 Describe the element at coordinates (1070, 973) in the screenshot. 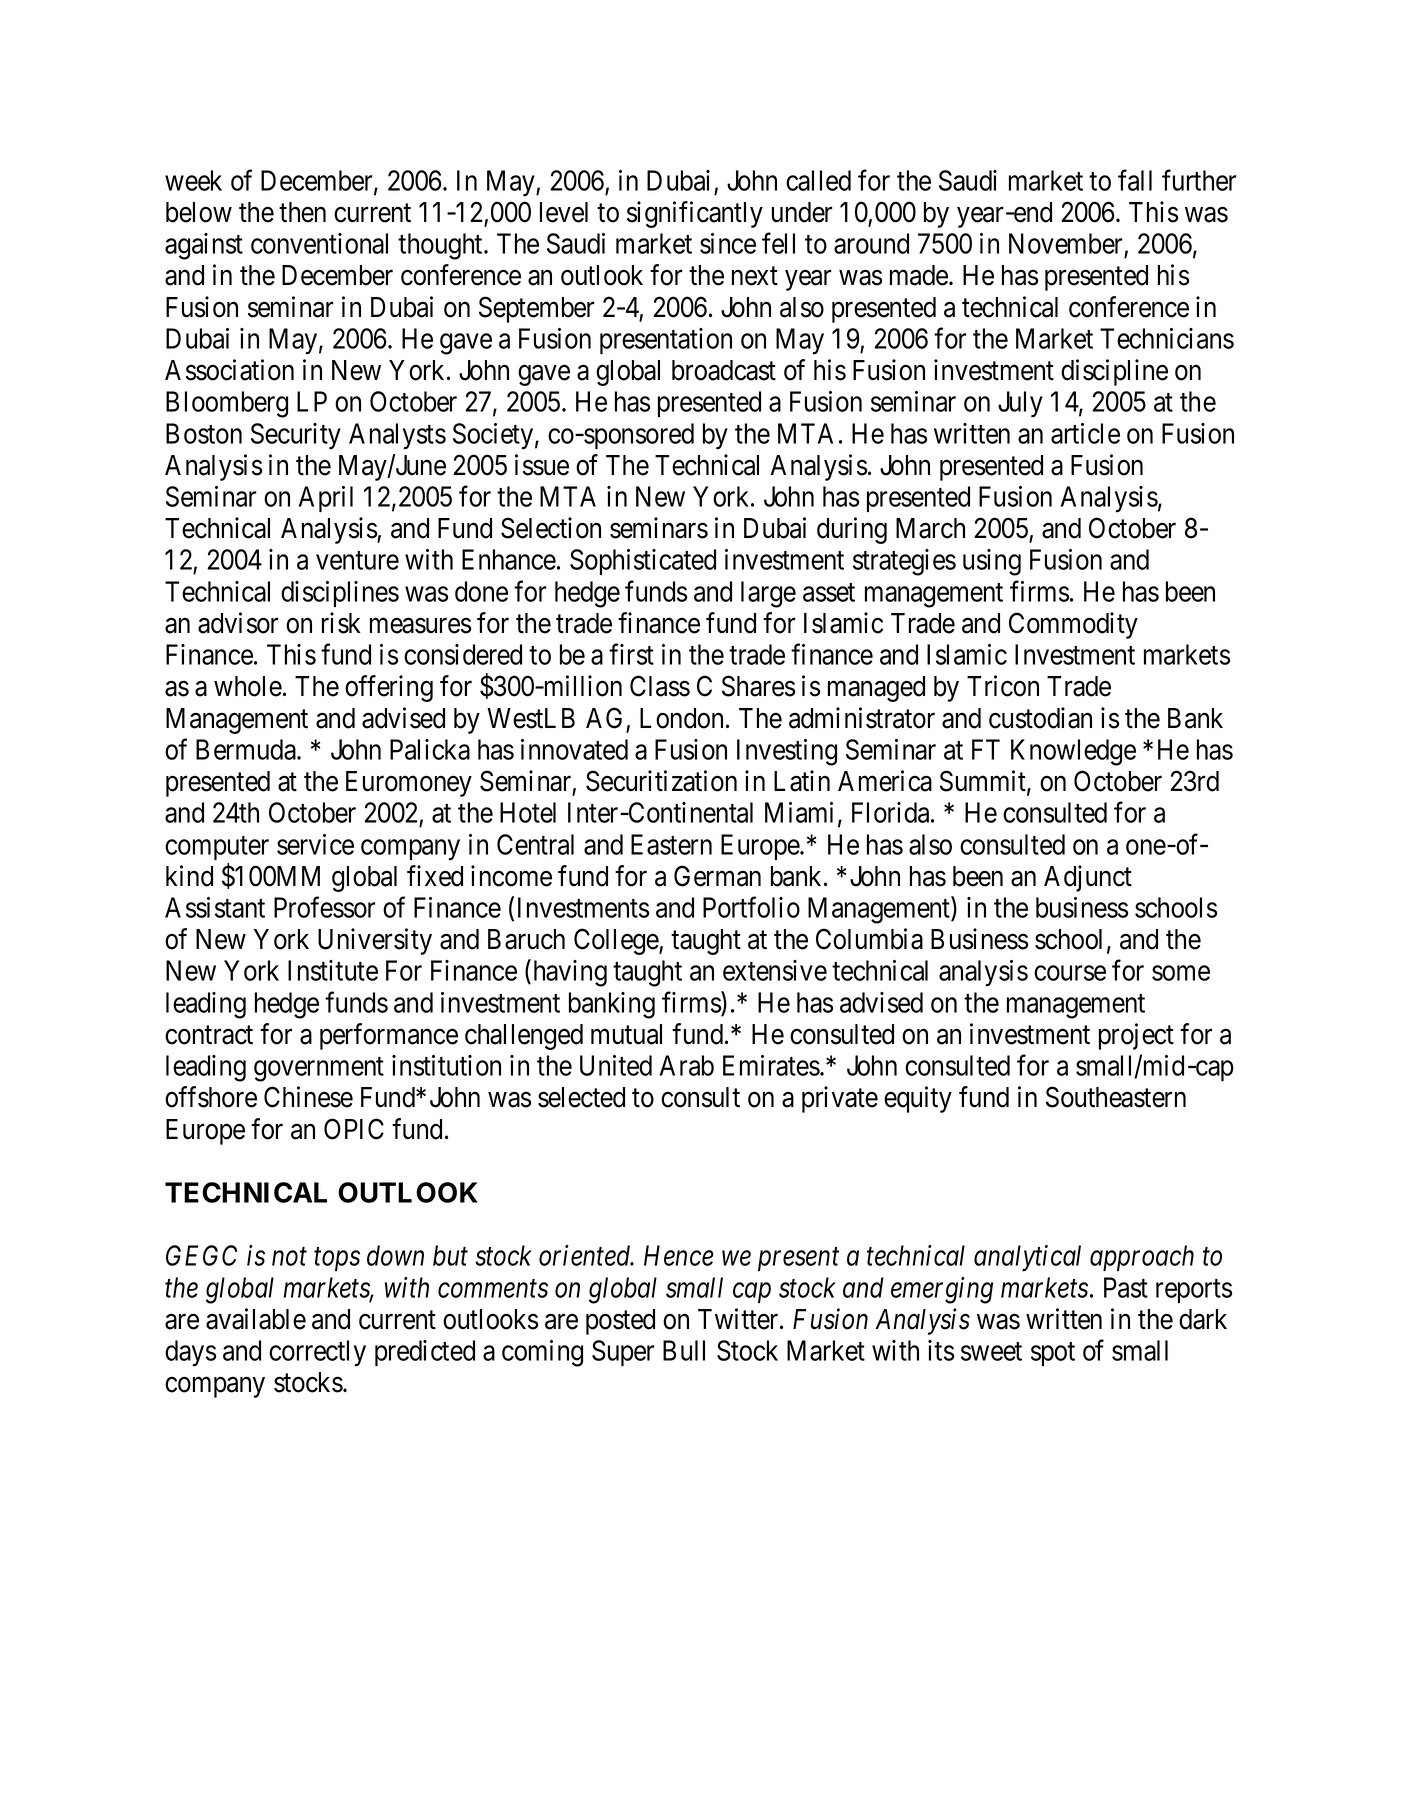

I see `course` at that location.
